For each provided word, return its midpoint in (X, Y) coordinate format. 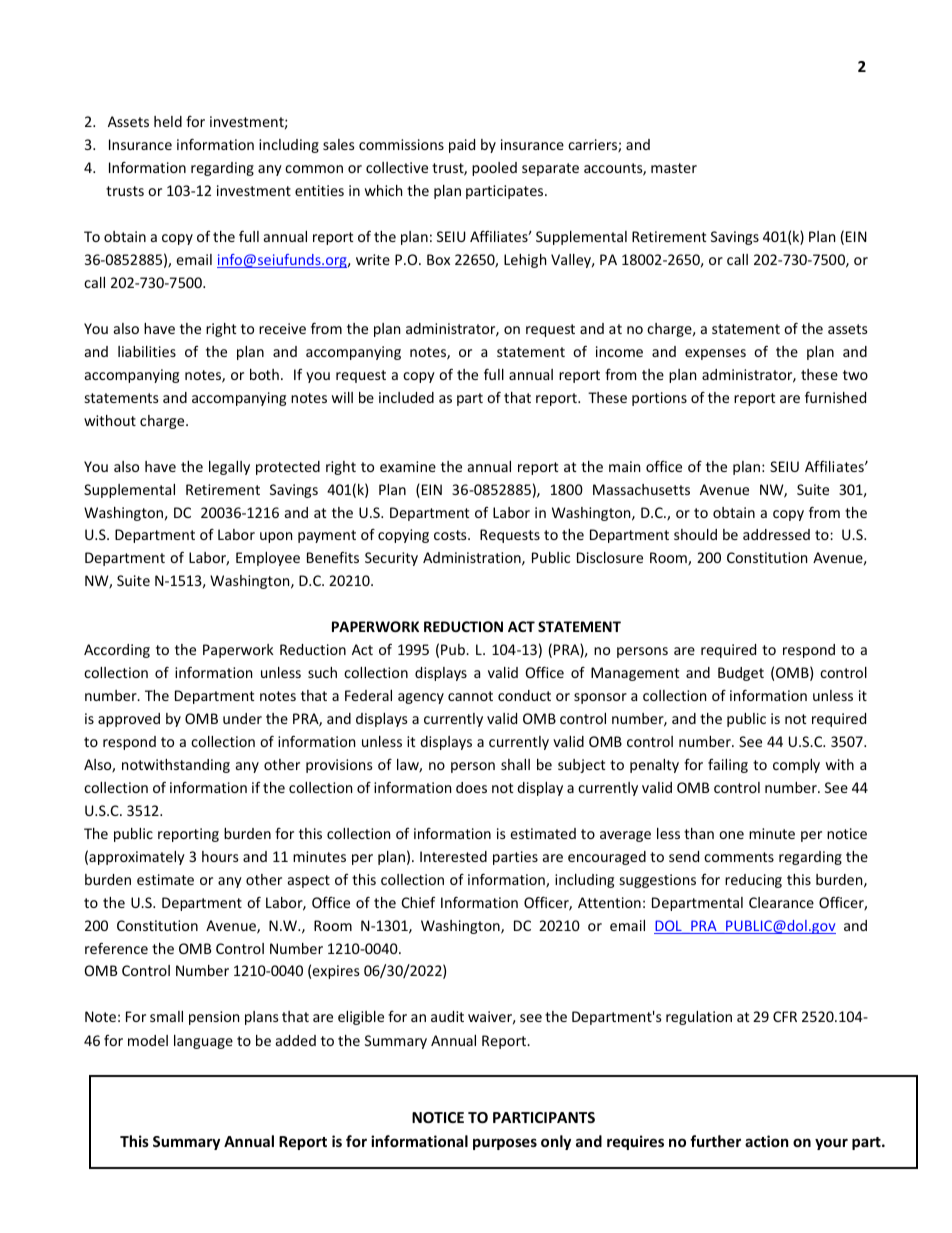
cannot (470, 696)
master (674, 168)
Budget (741, 674)
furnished (835, 397)
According (117, 651)
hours (220, 856)
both (264, 374)
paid (462, 146)
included (406, 397)
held (168, 121)
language (203, 1042)
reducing (753, 881)
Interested (453, 856)
